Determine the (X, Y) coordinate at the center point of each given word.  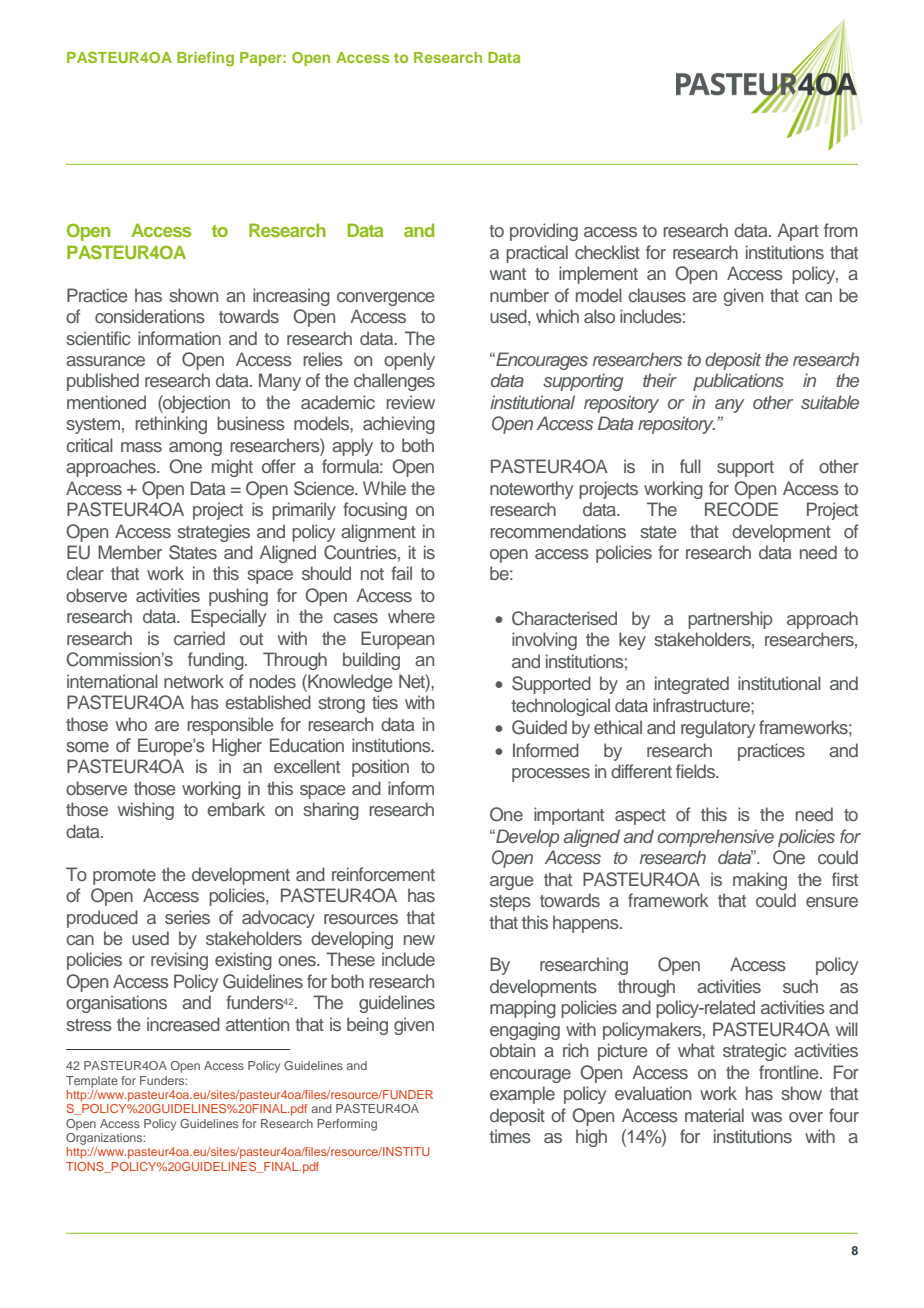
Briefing (205, 59)
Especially (228, 618)
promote (124, 877)
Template (92, 1082)
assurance (105, 361)
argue (511, 883)
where (411, 616)
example (522, 1095)
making (760, 881)
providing (544, 232)
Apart (798, 232)
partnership (730, 620)
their (660, 380)
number (519, 295)
